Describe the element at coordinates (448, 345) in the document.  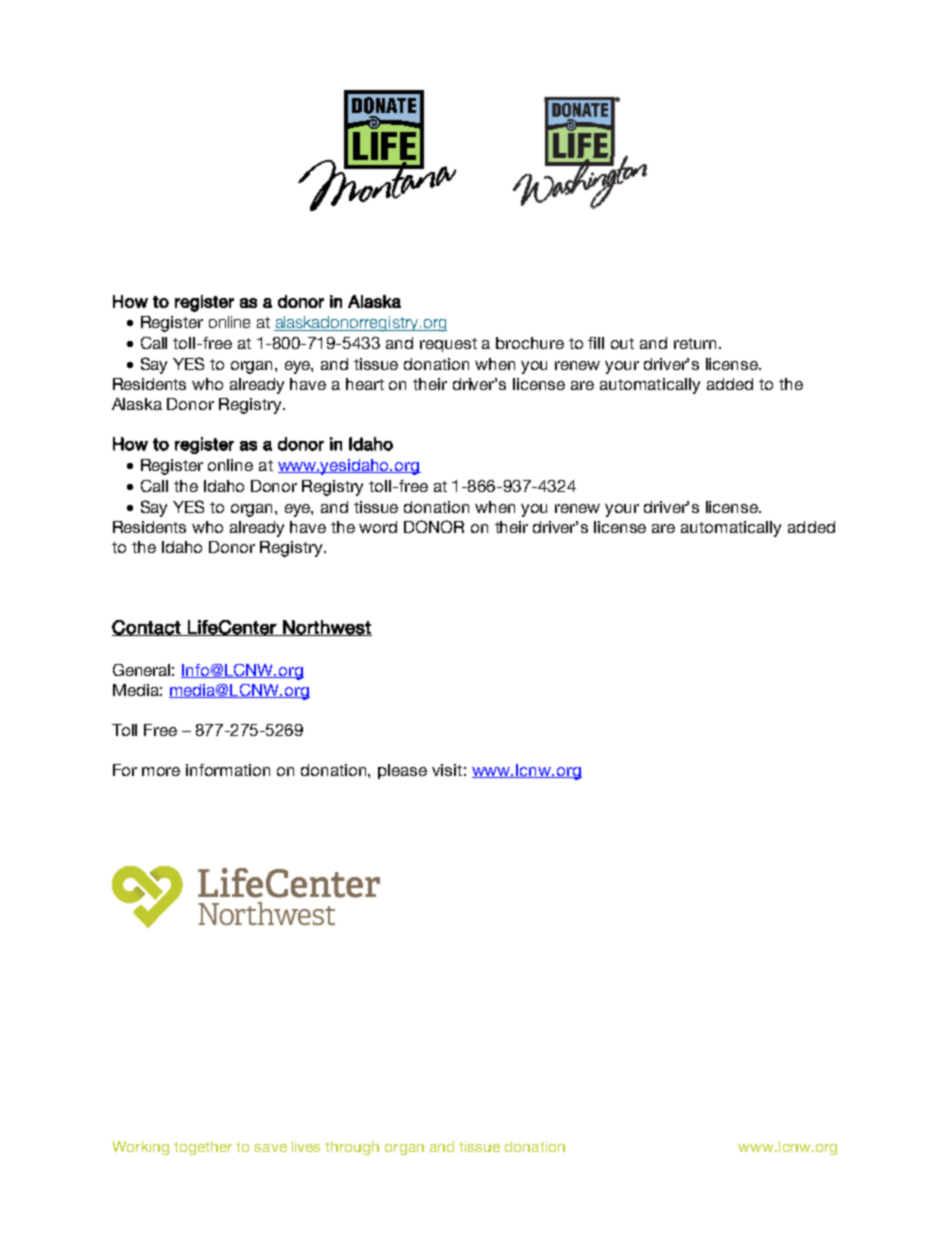
I see `request` at that location.
